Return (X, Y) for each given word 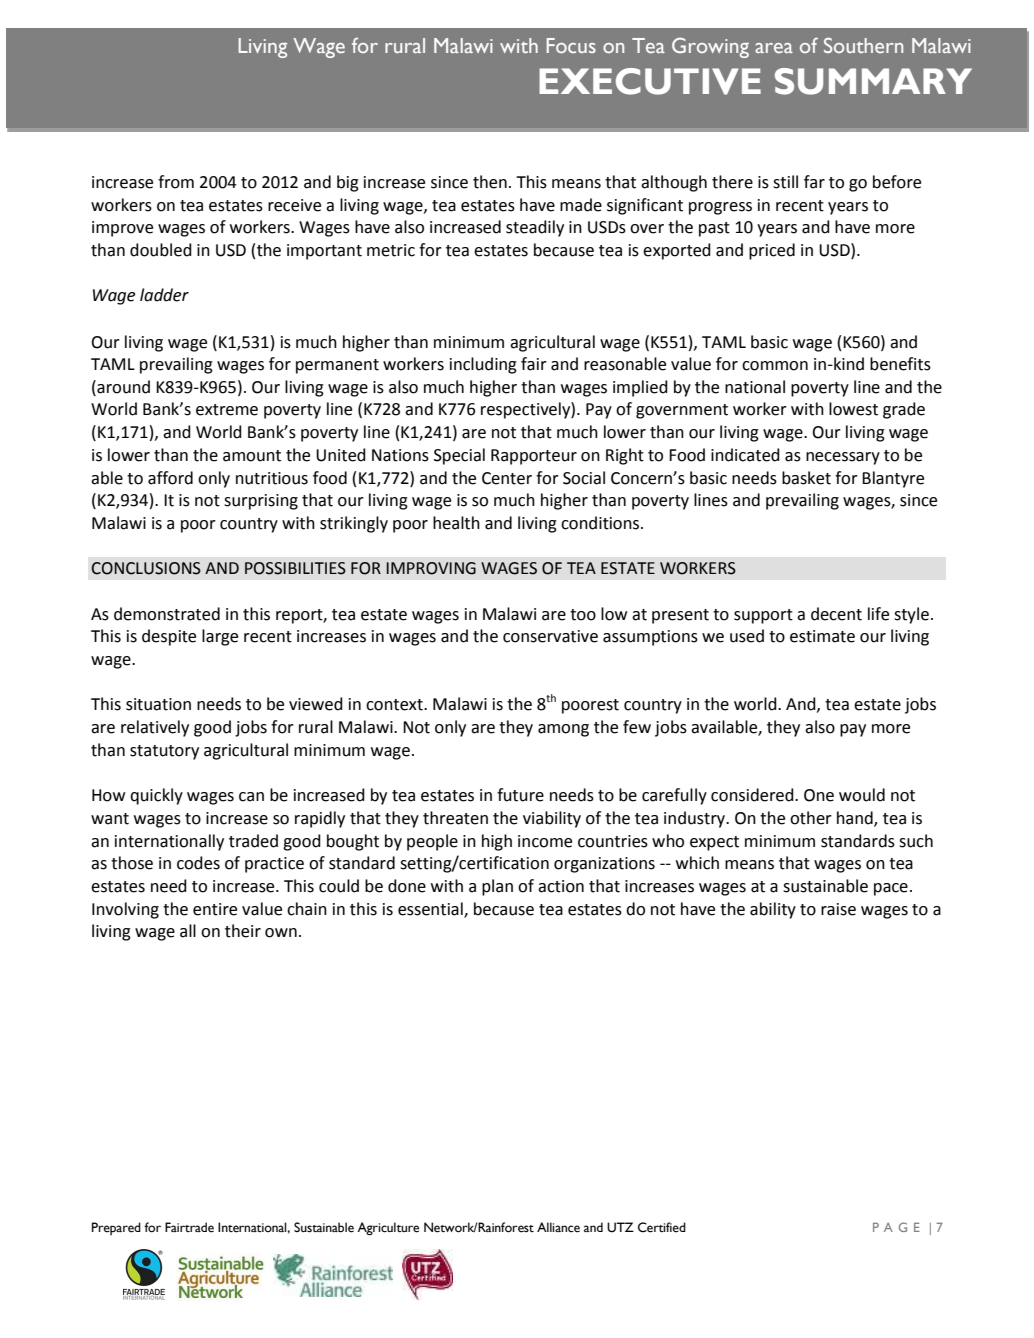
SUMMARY (873, 81)
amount (252, 456)
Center (507, 478)
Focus (571, 45)
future (520, 795)
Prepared (116, 1228)
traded (253, 841)
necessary (843, 458)
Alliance (558, 1227)
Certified (662, 1227)
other (811, 818)
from (176, 182)
